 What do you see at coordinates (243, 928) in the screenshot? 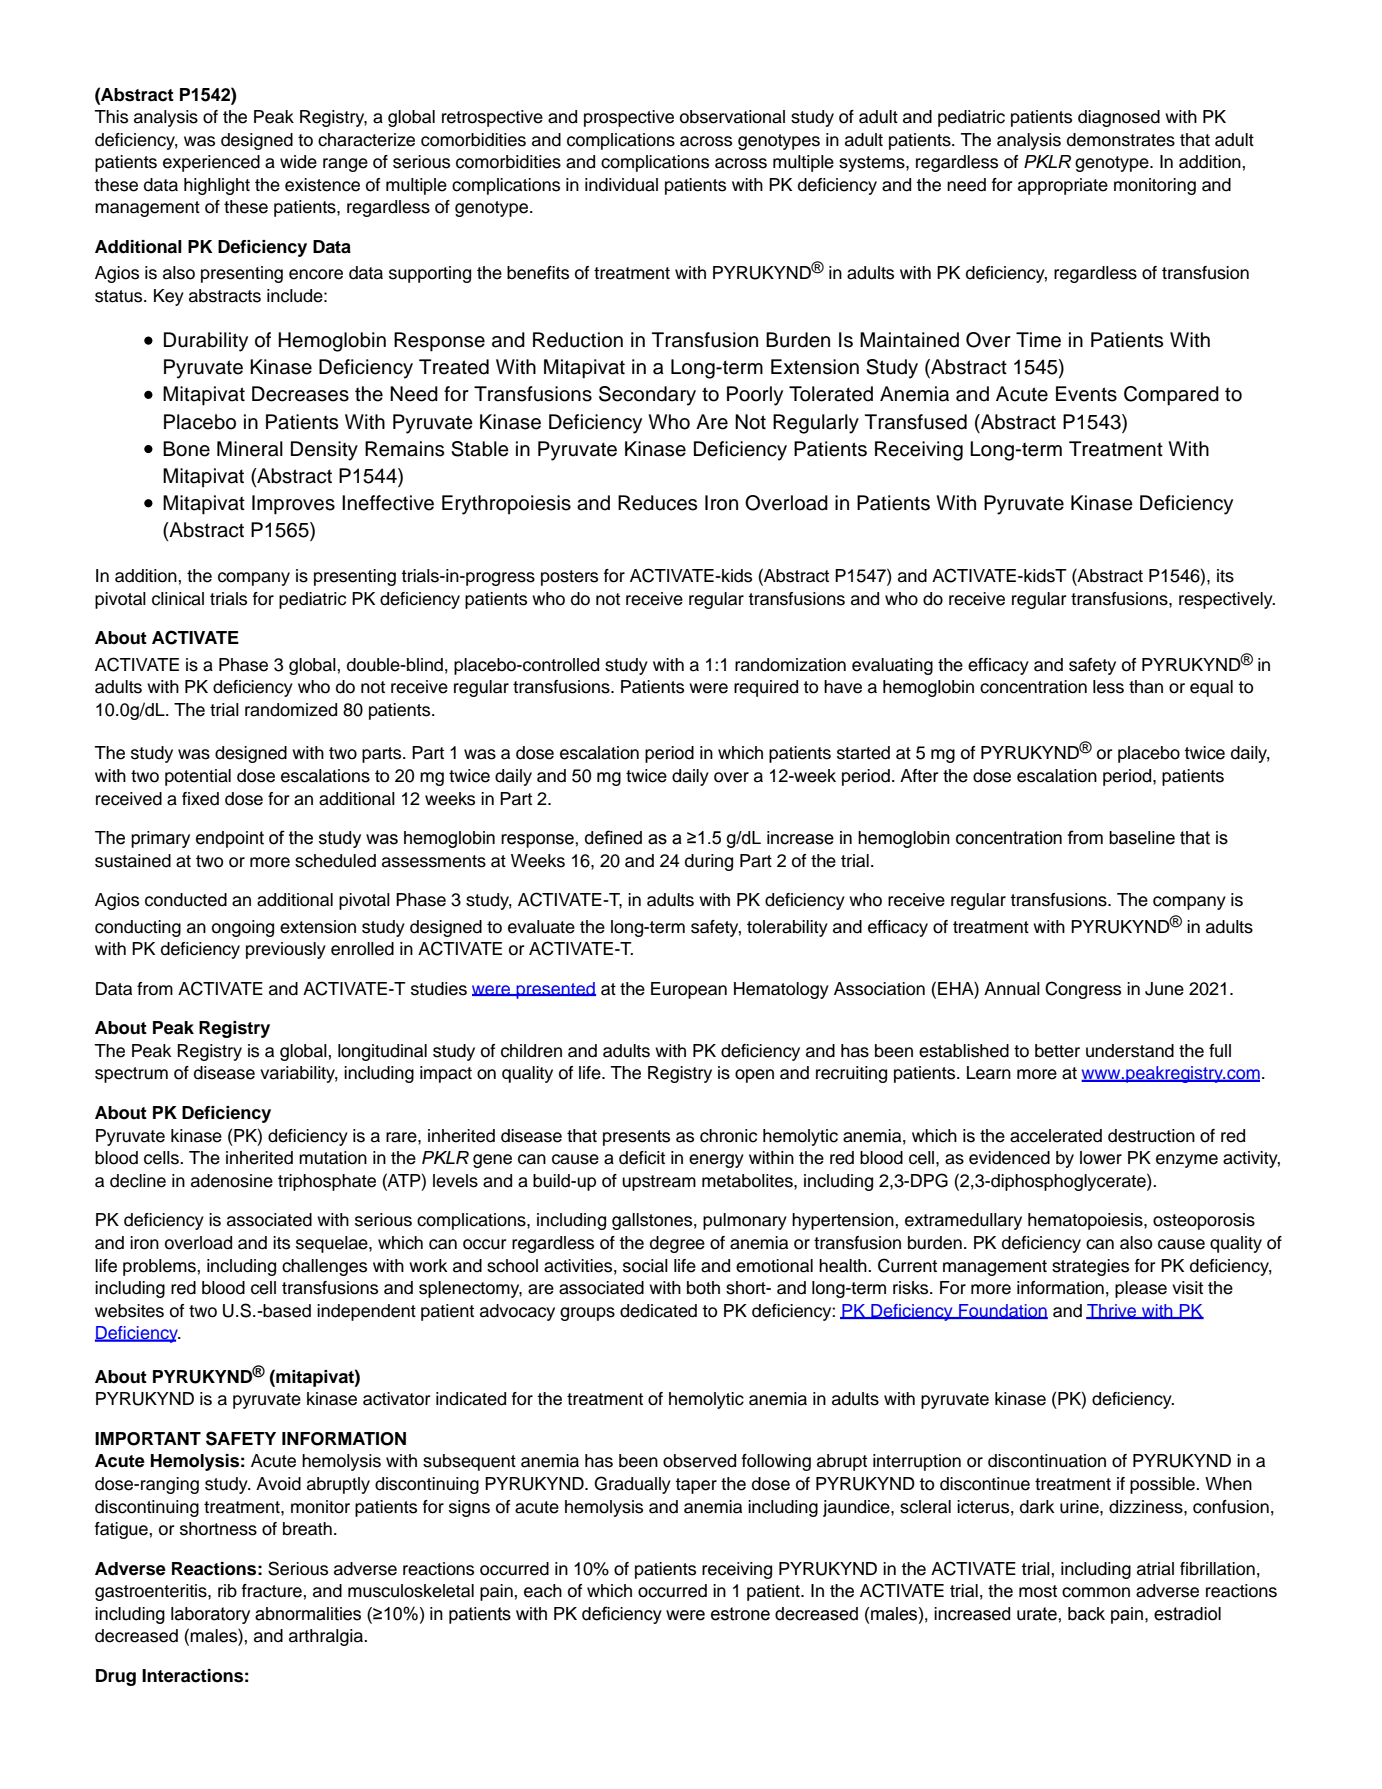
I see `ongoing` at bounding box center [243, 928].
